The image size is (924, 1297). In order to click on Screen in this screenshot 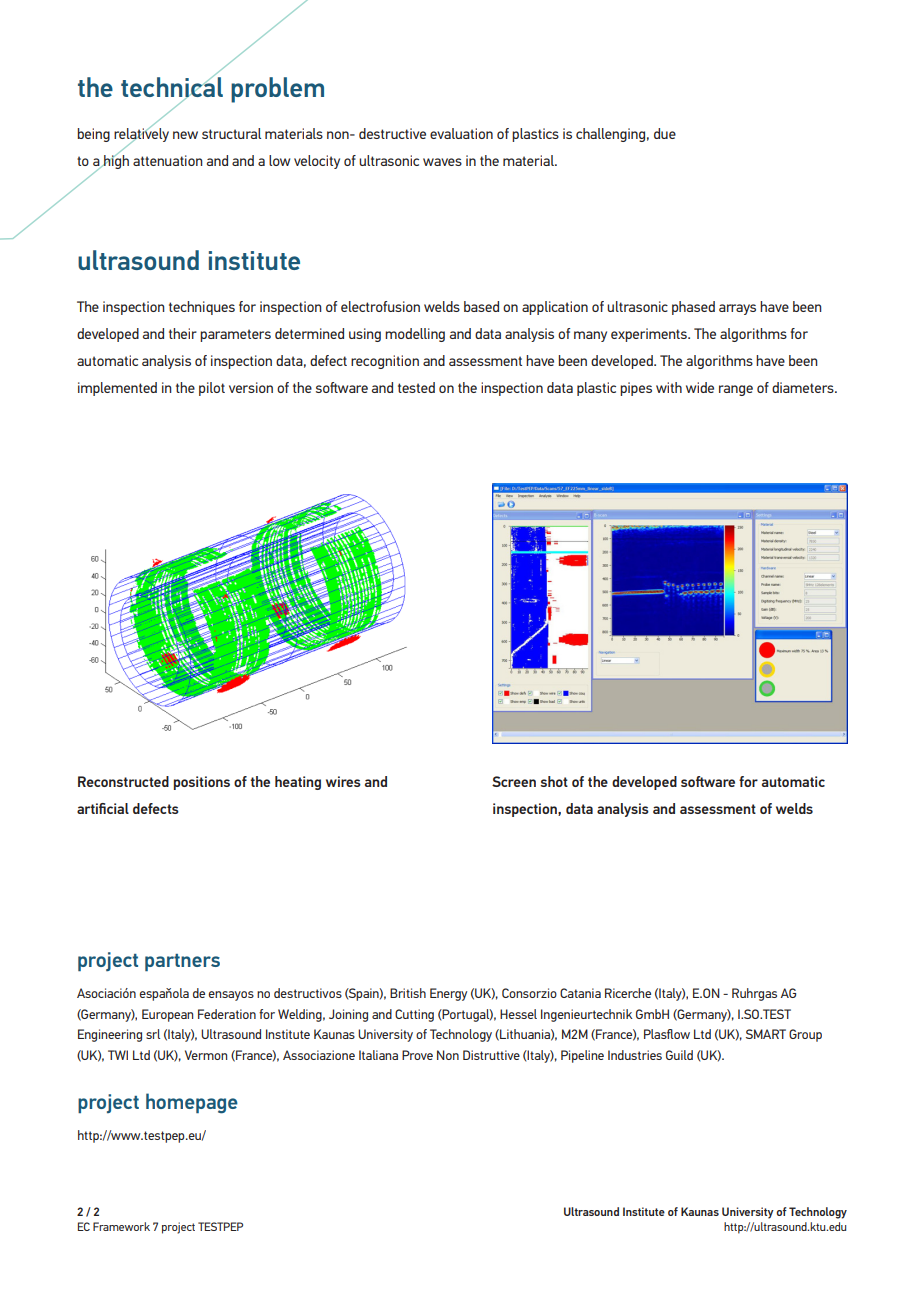, I will do `click(514, 781)`.
